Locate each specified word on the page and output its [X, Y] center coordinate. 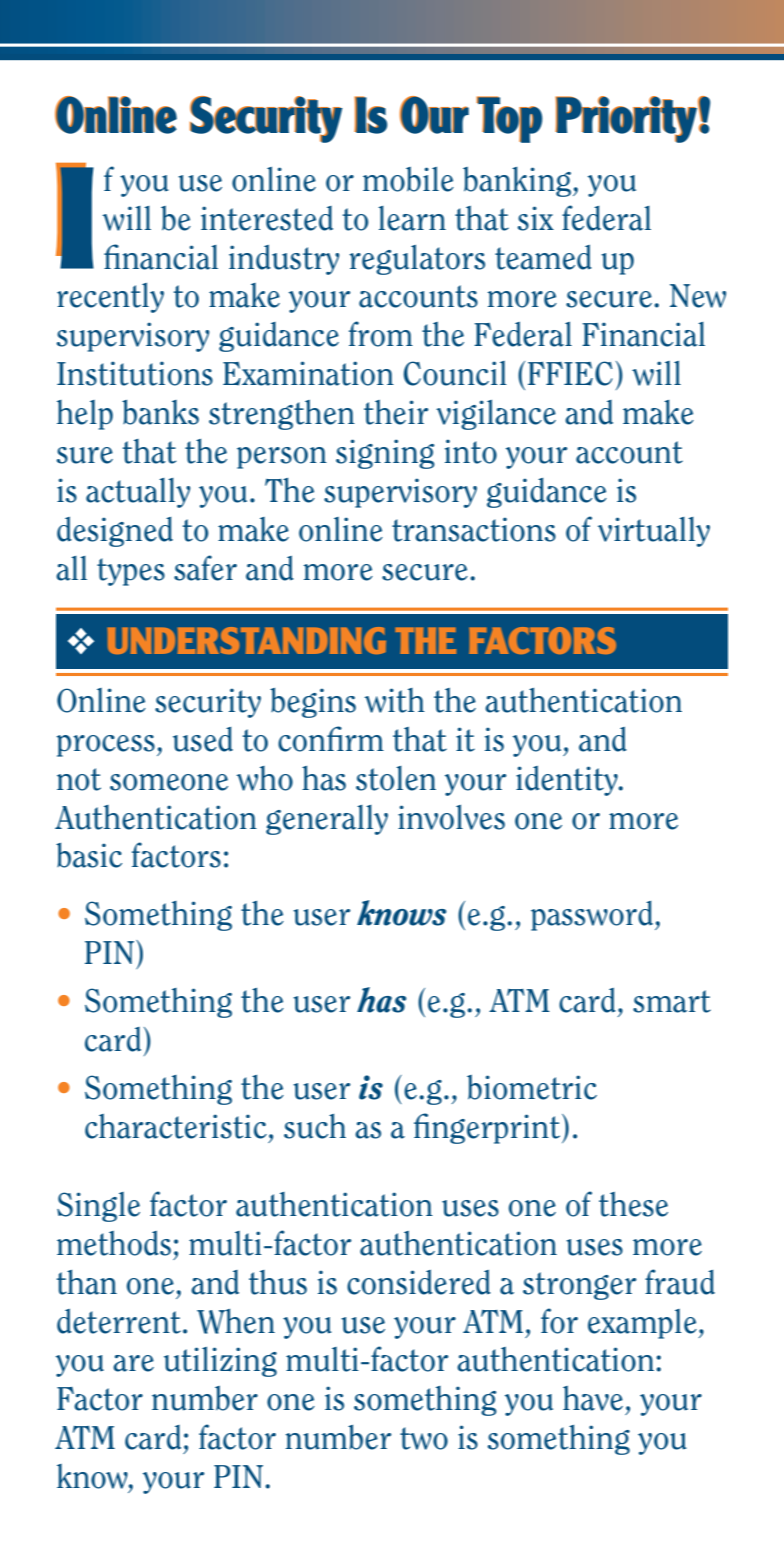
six [536, 218]
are [133, 1363]
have [593, 1398]
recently [110, 298]
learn [412, 218]
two [424, 1438]
